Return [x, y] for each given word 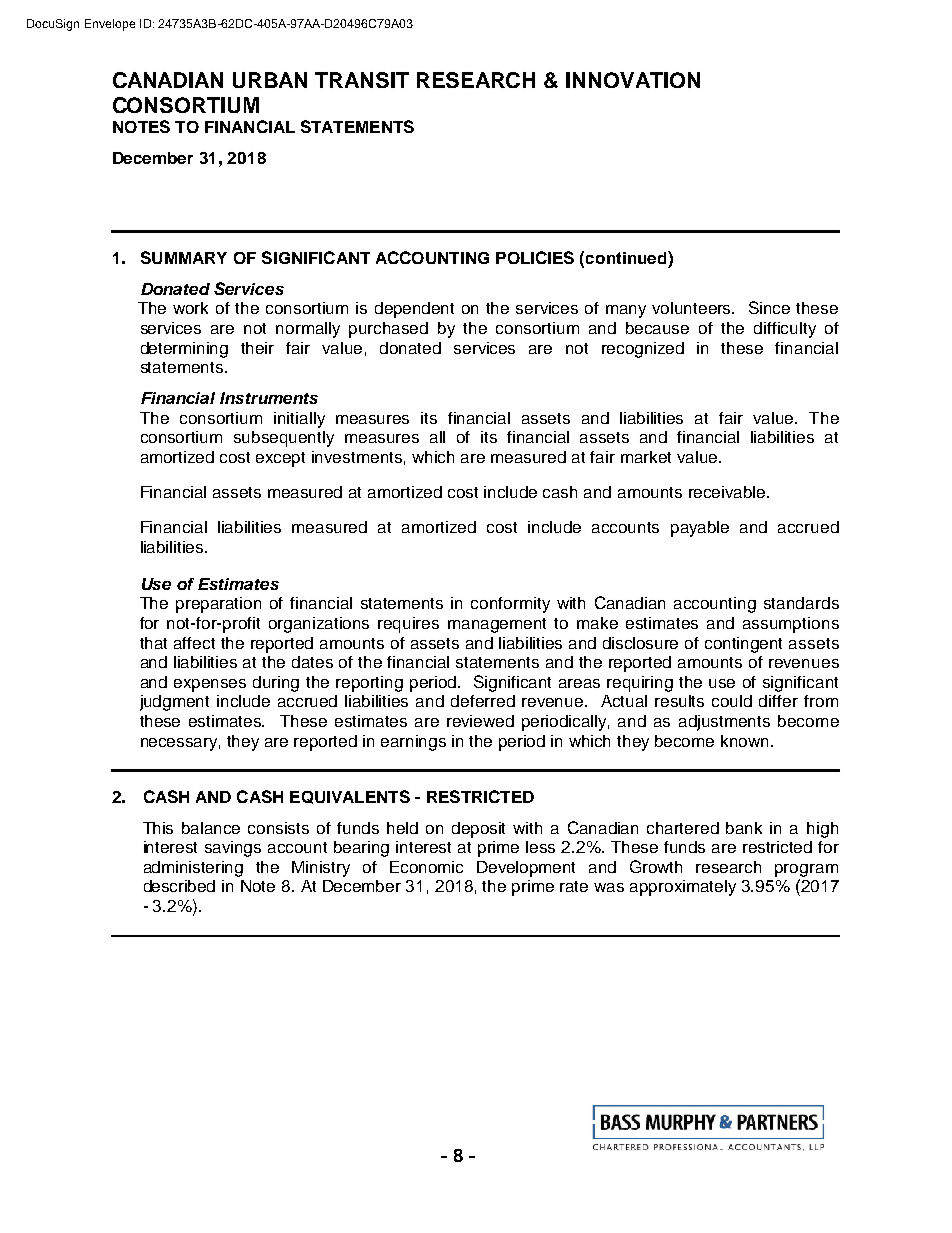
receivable [728, 492]
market [646, 457]
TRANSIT [362, 80]
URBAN [270, 80]
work [190, 308]
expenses [210, 685]
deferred [483, 701]
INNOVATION [633, 80]
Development [526, 869]
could [732, 701]
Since [769, 307]
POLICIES [535, 257]
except [280, 459]
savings [233, 849]
